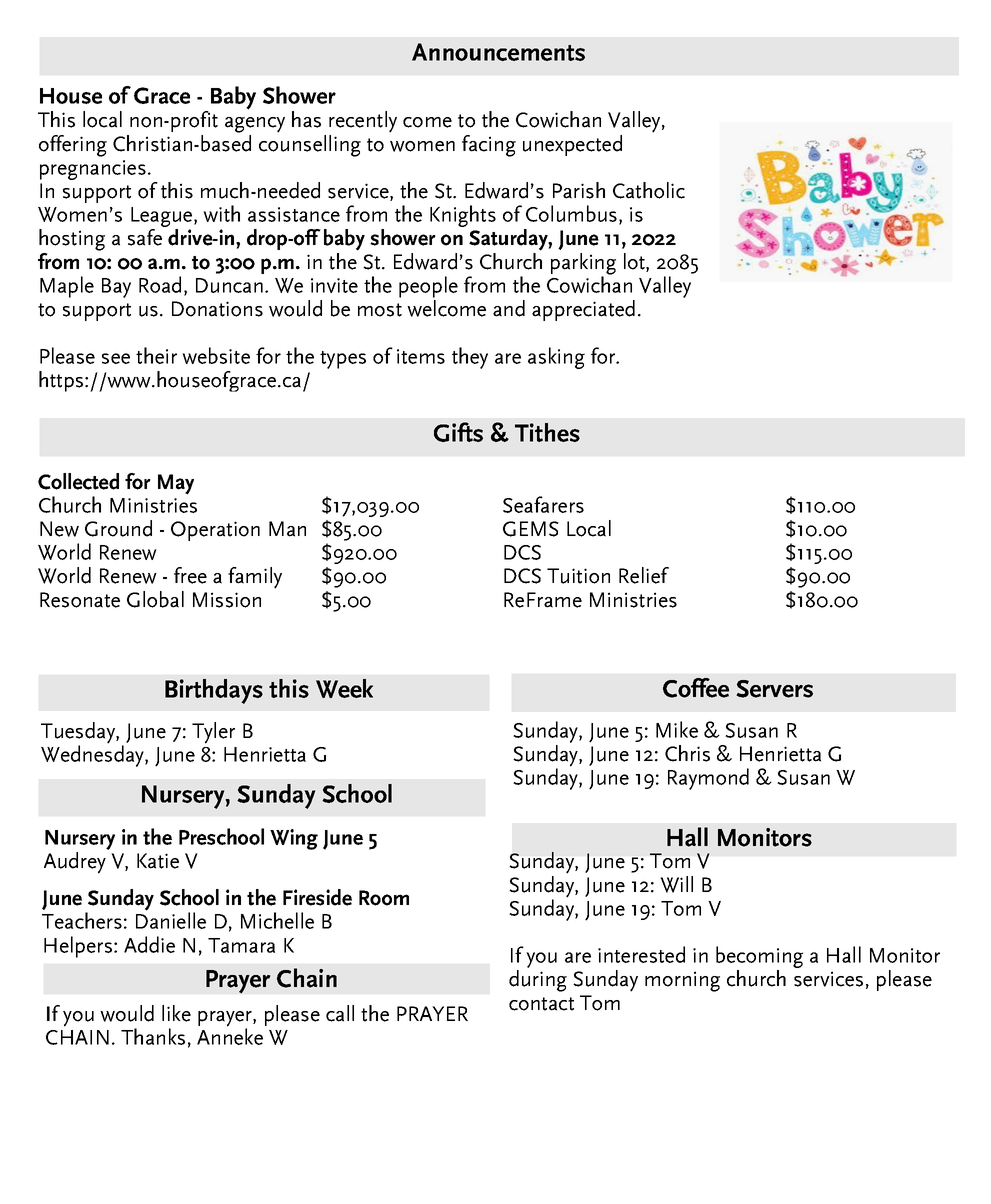  What do you see at coordinates (363, 122) in the page?
I see `recently` at bounding box center [363, 122].
